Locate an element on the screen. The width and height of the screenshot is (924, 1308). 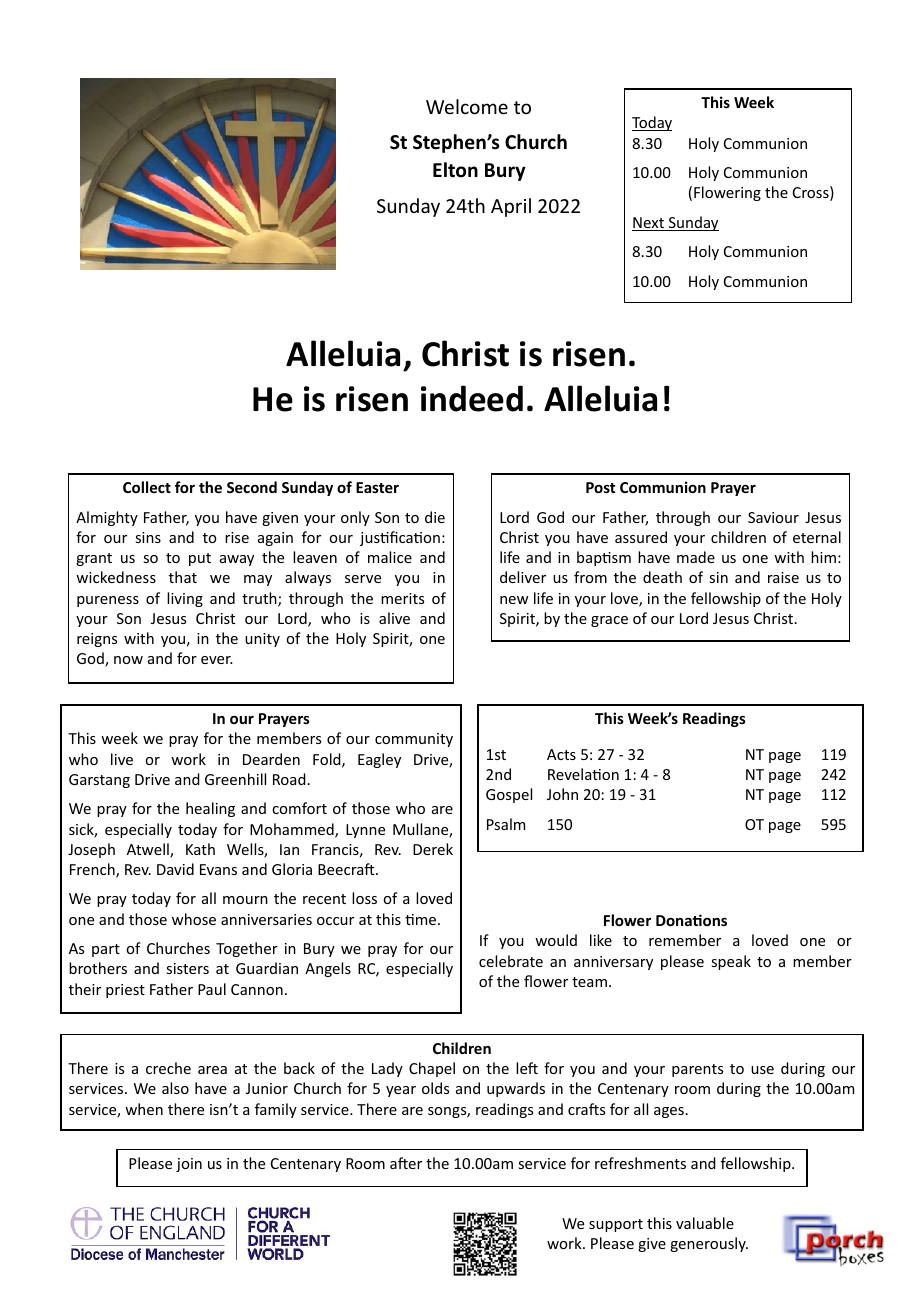
ever is located at coordinates (217, 660).
